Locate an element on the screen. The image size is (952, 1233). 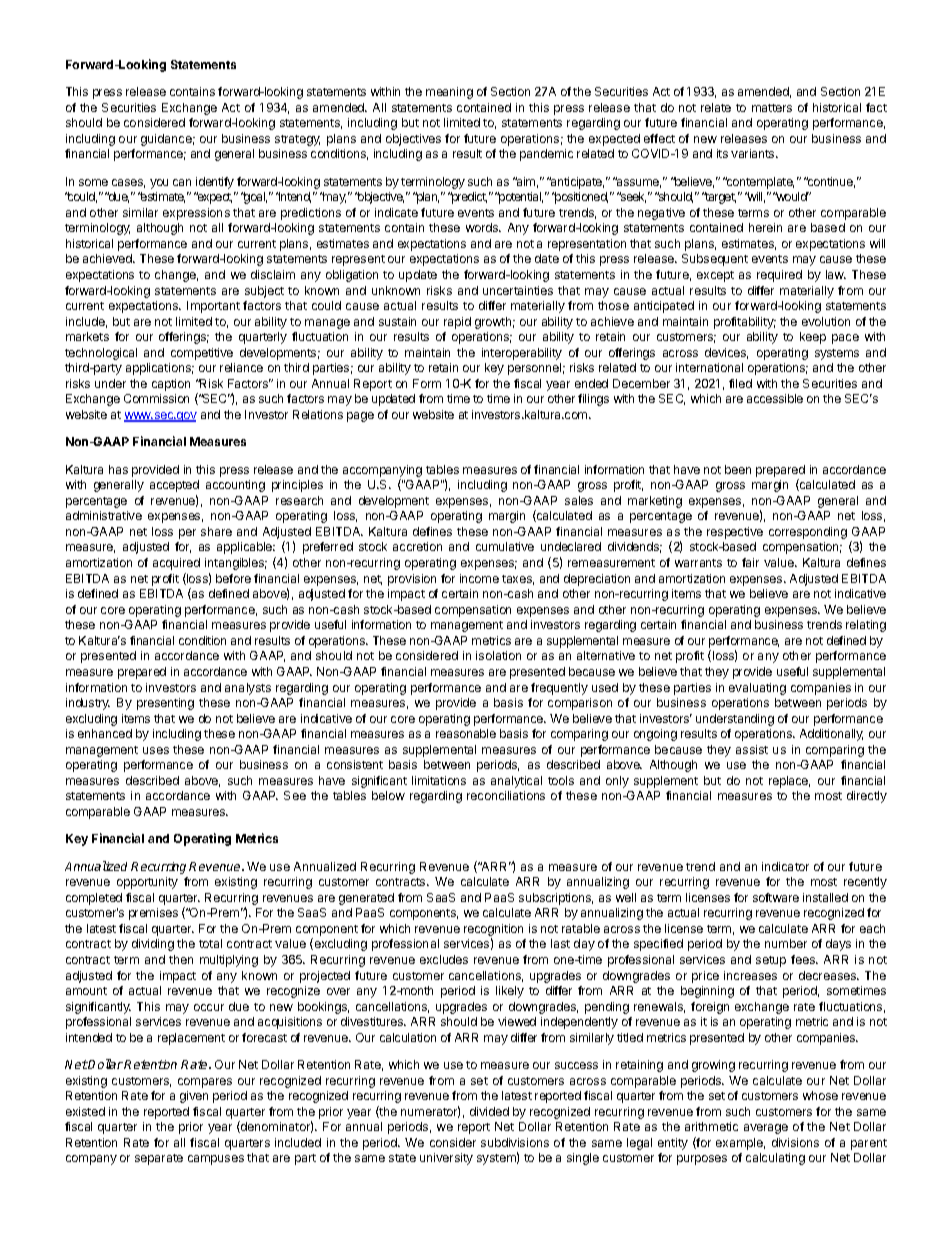
you is located at coordinates (159, 184).
